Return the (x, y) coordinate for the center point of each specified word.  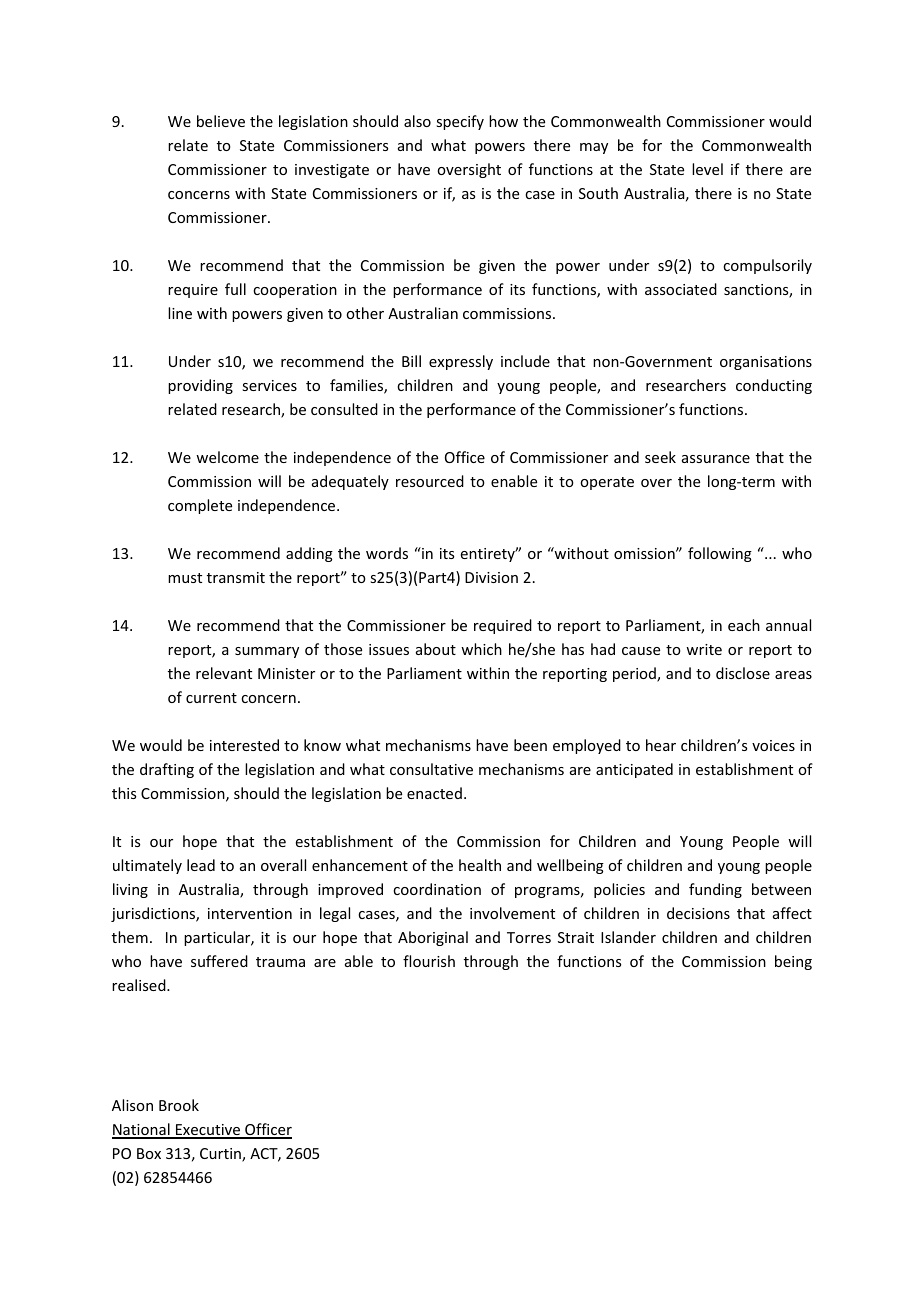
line (180, 313)
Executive (208, 1131)
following (720, 554)
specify (460, 122)
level (707, 169)
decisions (698, 913)
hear (661, 745)
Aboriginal (433, 938)
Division (491, 577)
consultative (431, 769)
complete (200, 506)
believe (221, 121)
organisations (766, 363)
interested (244, 745)
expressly (461, 362)
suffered (219, 961)
